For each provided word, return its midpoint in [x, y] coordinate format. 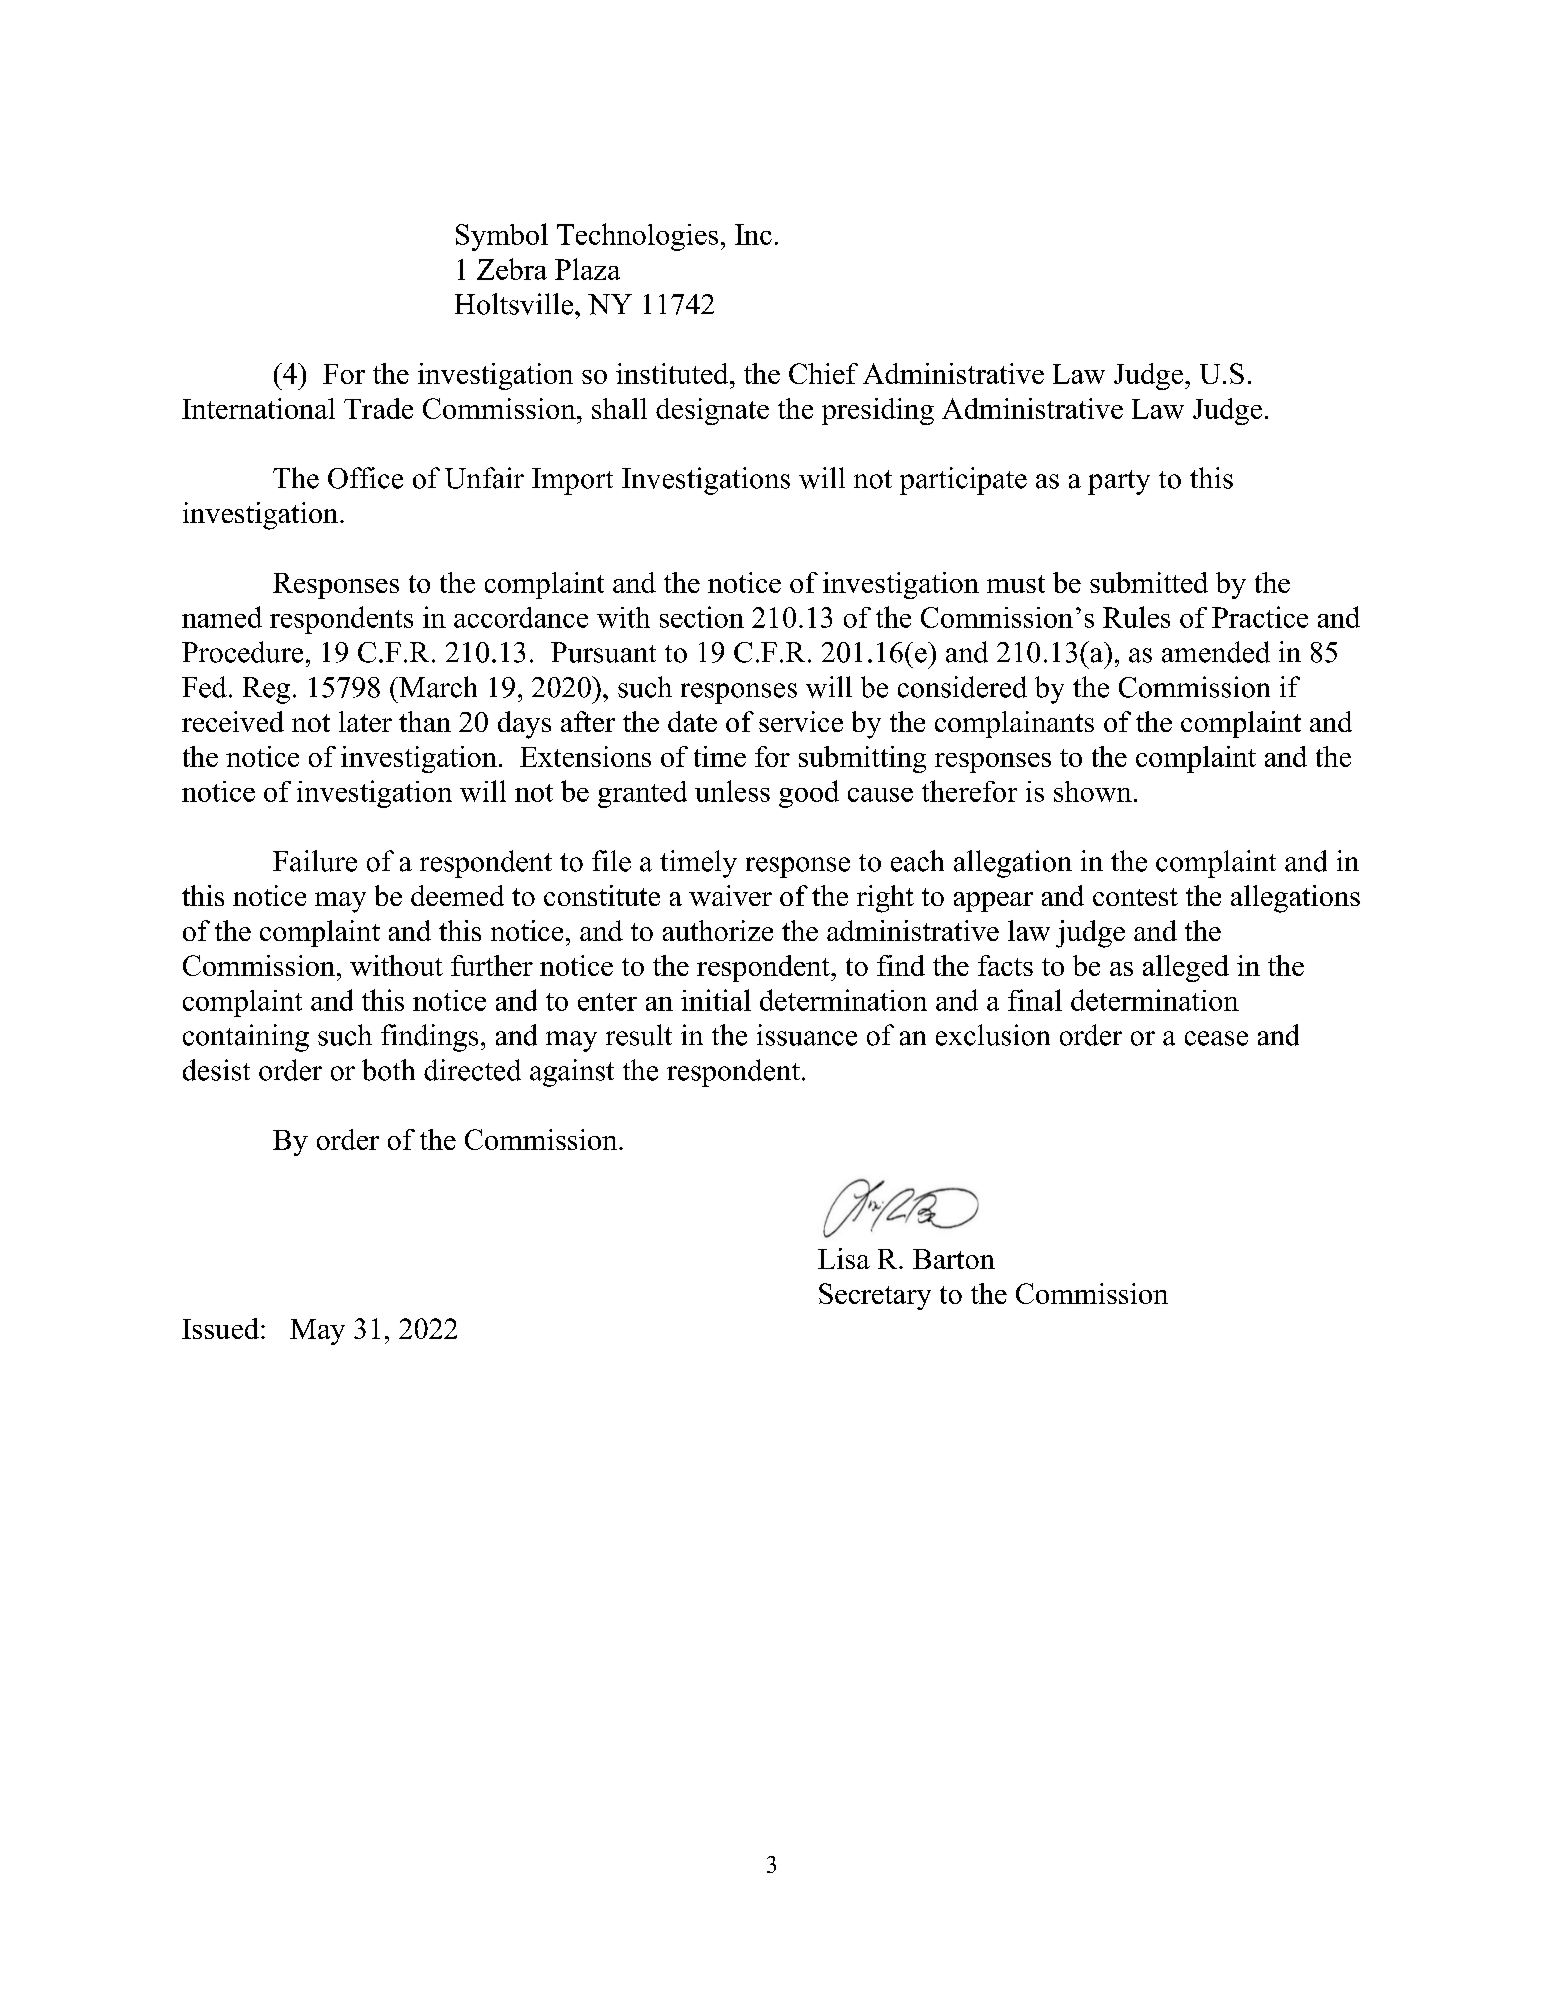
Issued [220, 1328]
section [702, 617]
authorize [718, 930]
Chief [823, 373]
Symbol [502, 237]
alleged [1186, 968]
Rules [1136, 617]
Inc [753, 234]
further [492, 965]
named [222, 617]
